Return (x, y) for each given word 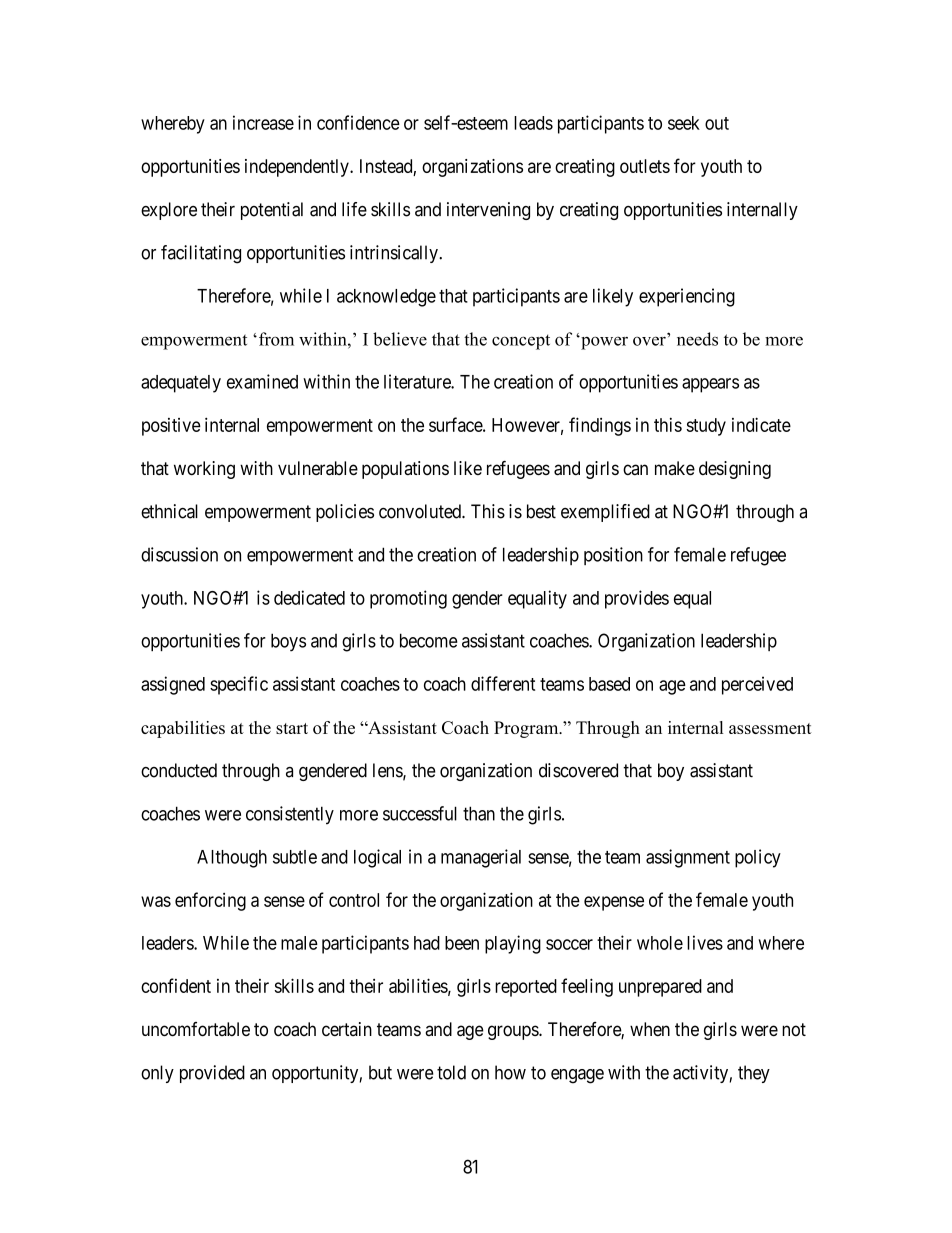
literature (418, 381)
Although (232, 859)
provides (637, 599)
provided (212, 1074)
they (754, 1074)
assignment (688, 858)
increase (263, 122)
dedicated (309, 597)
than (479, 813)
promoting (408, 599)
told (451, 1072)
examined (262, 381)
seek (684, 123)
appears (710, 385)
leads (533, 123)
